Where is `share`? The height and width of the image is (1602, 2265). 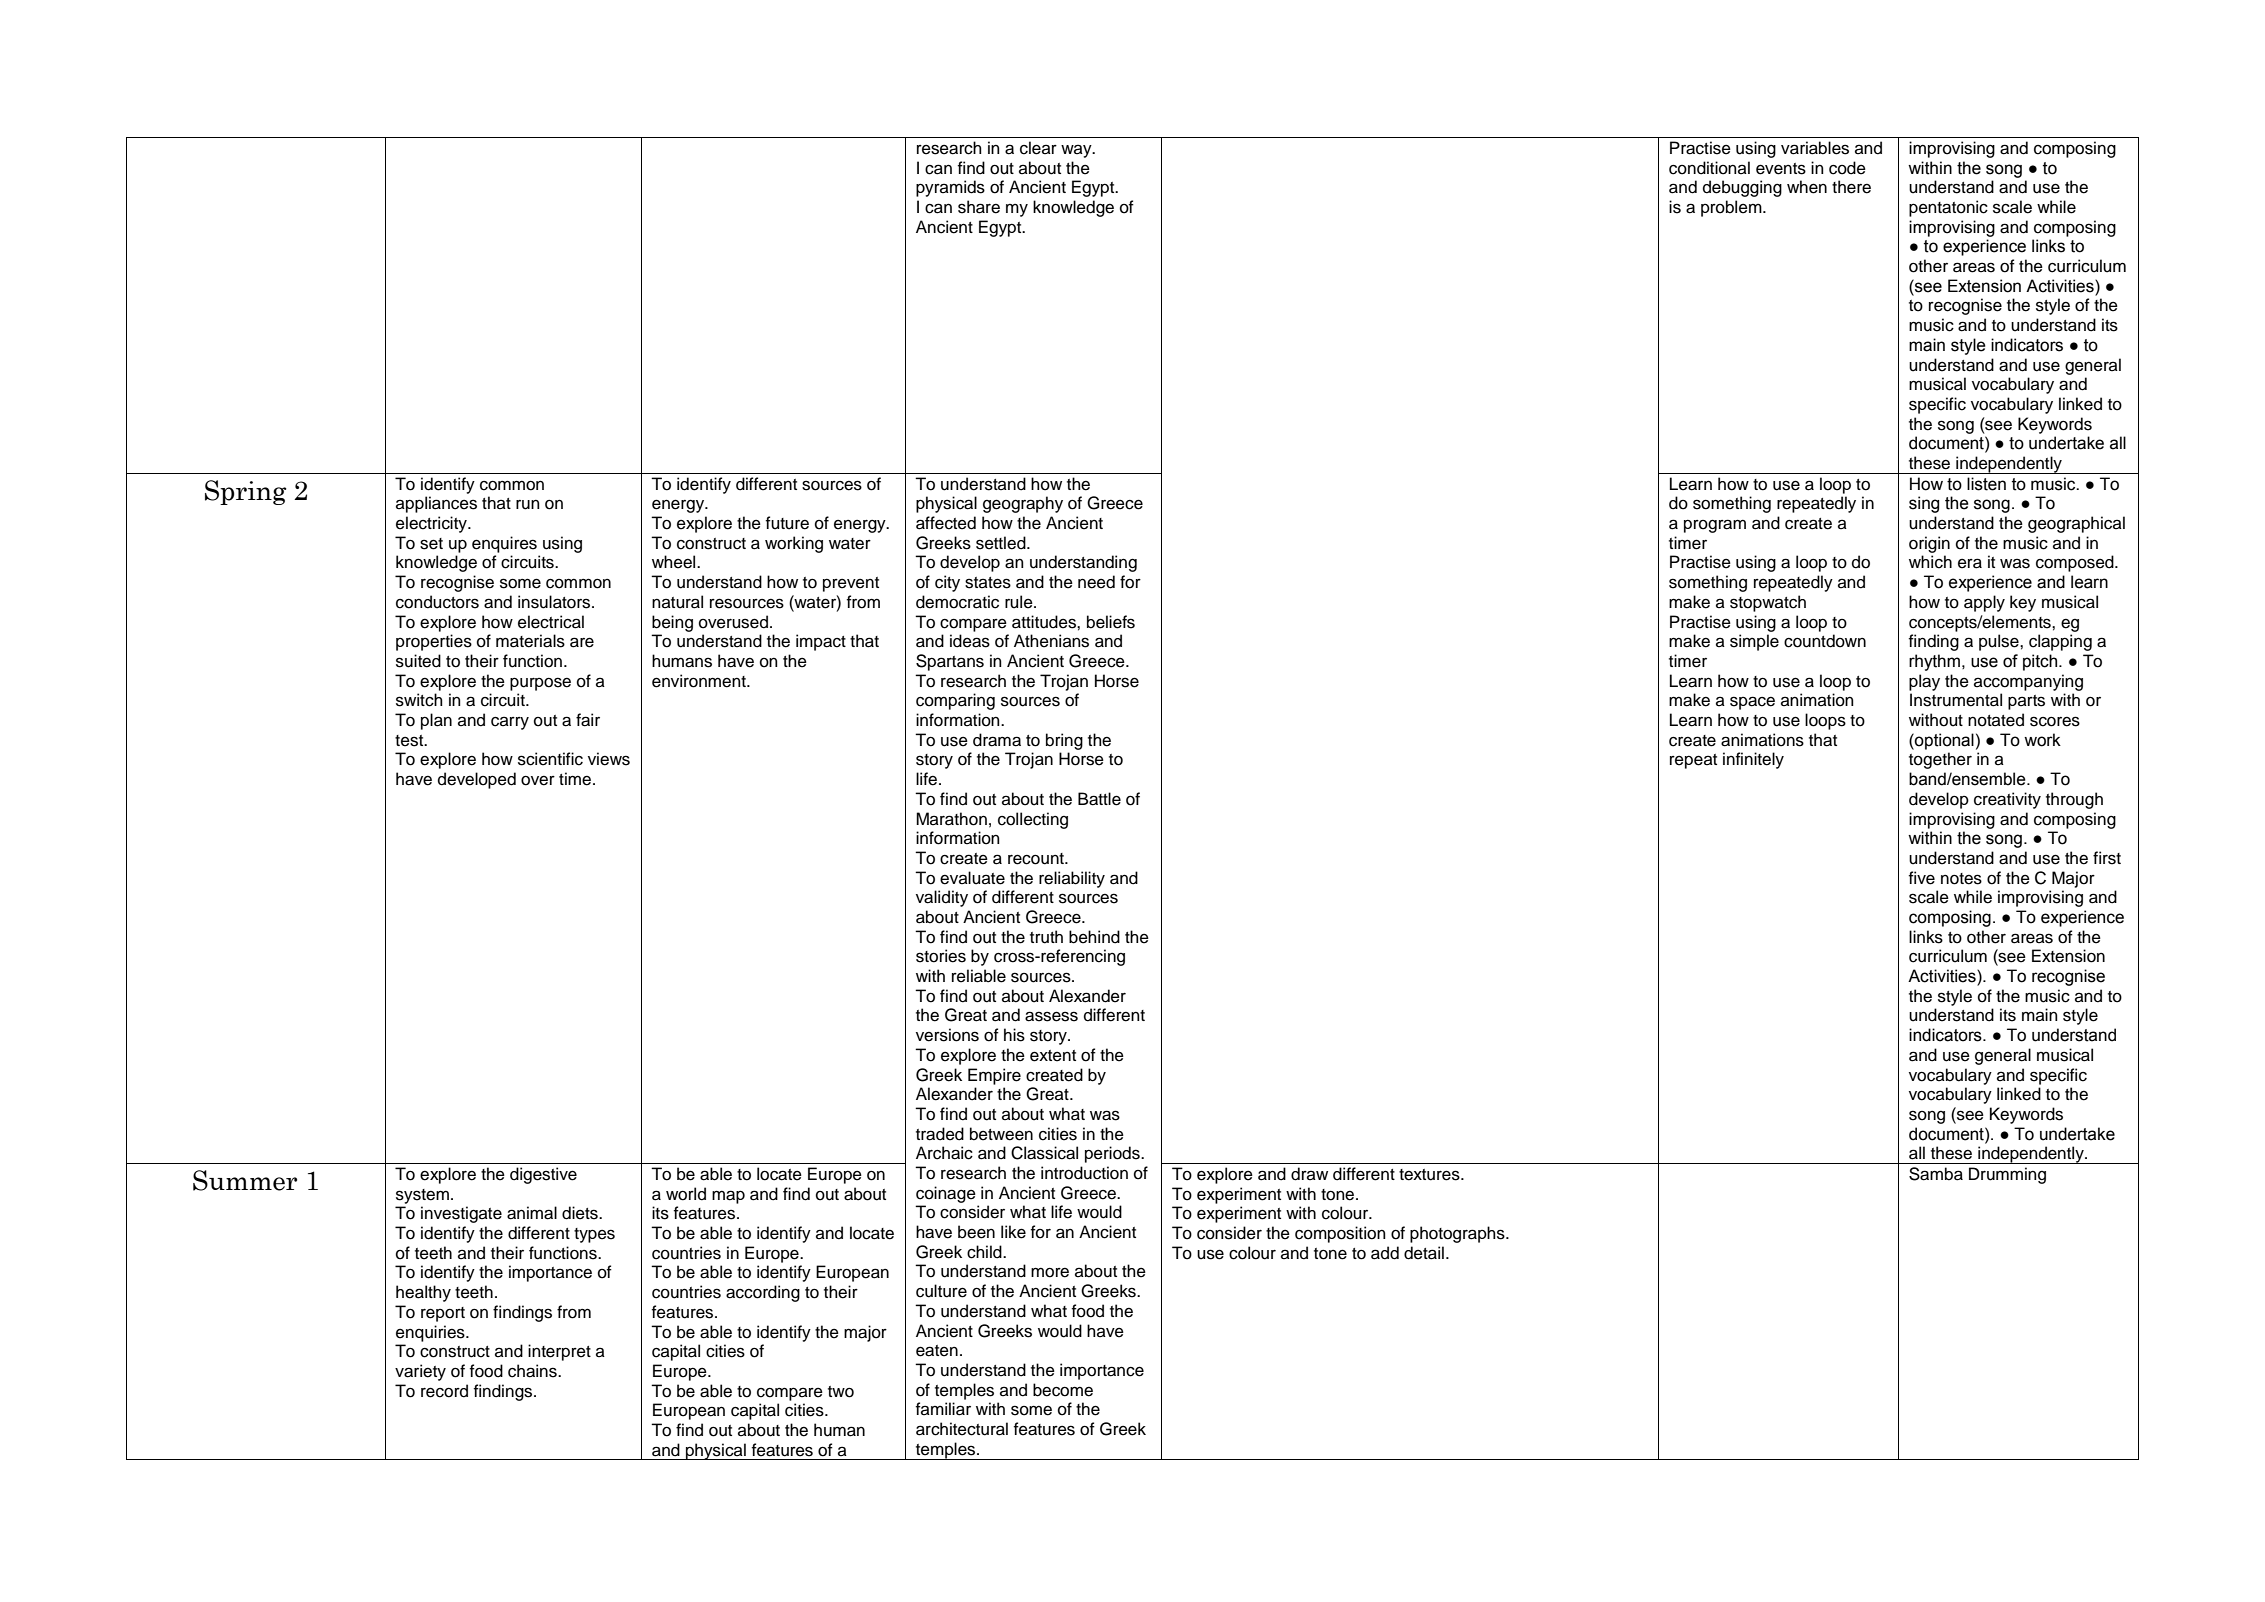
share is located at coordinates (979, 207).
